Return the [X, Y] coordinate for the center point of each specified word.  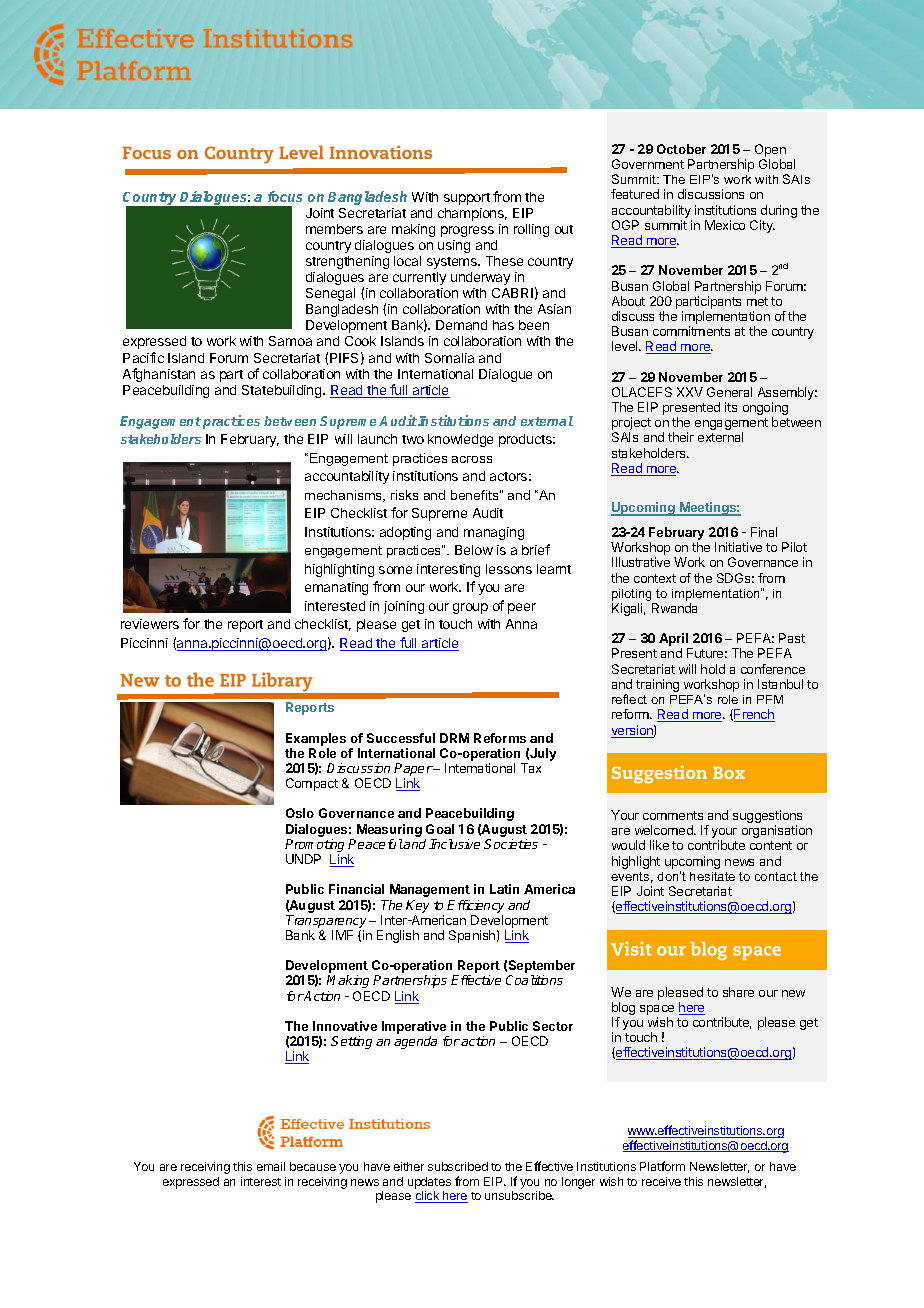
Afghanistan [159, 375]
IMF [342, 935]
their [681, 437]
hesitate [712, 876]
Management [430, 890]
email [271, 1166]
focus [285, 196]
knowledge [460, 440]
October [681, 149]
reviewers [150, 624]
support [467, 199]
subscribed [458, 1166]
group [470, 608]
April [675, 641]
